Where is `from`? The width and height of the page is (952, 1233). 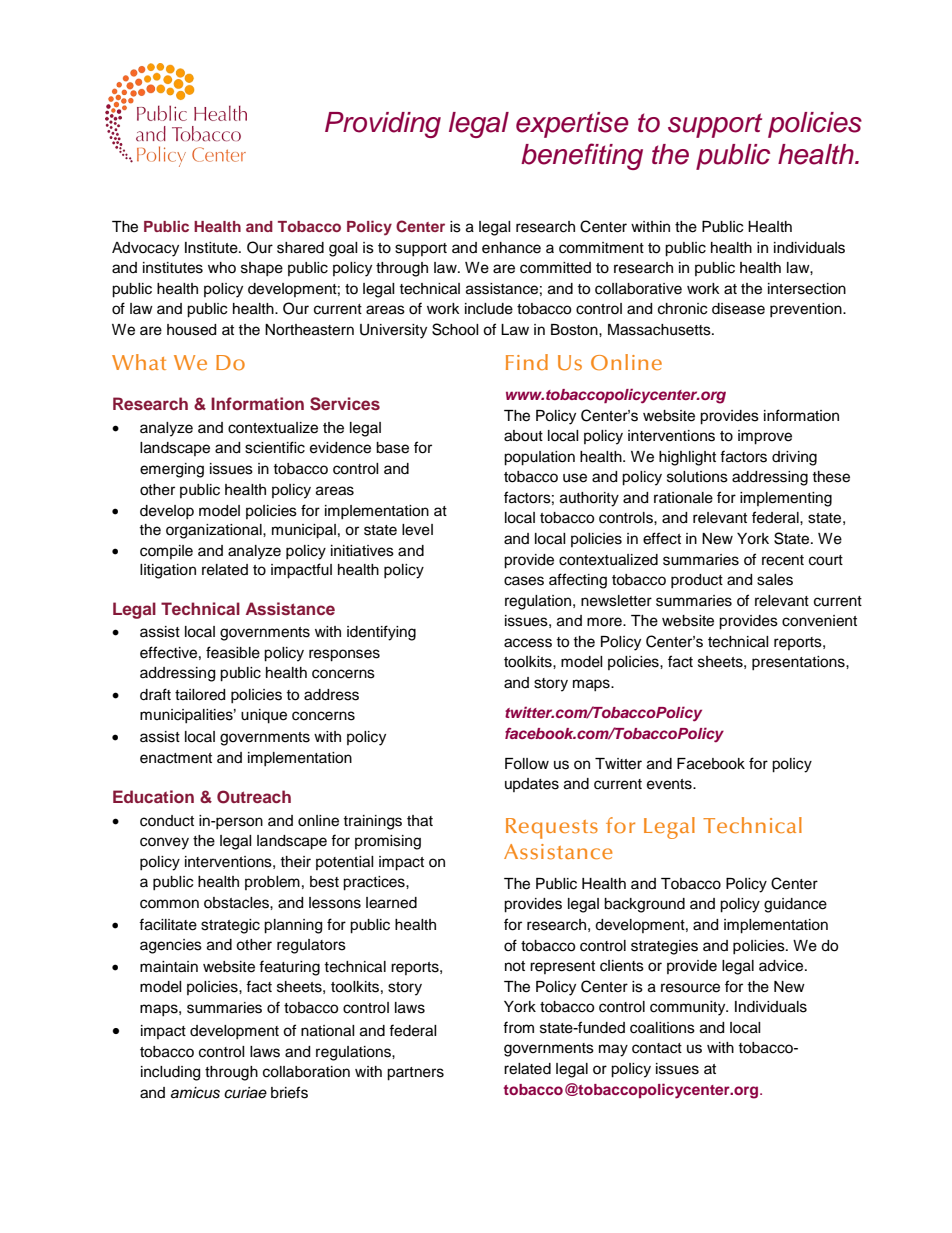
from is located at coordinates (518, 1027).
